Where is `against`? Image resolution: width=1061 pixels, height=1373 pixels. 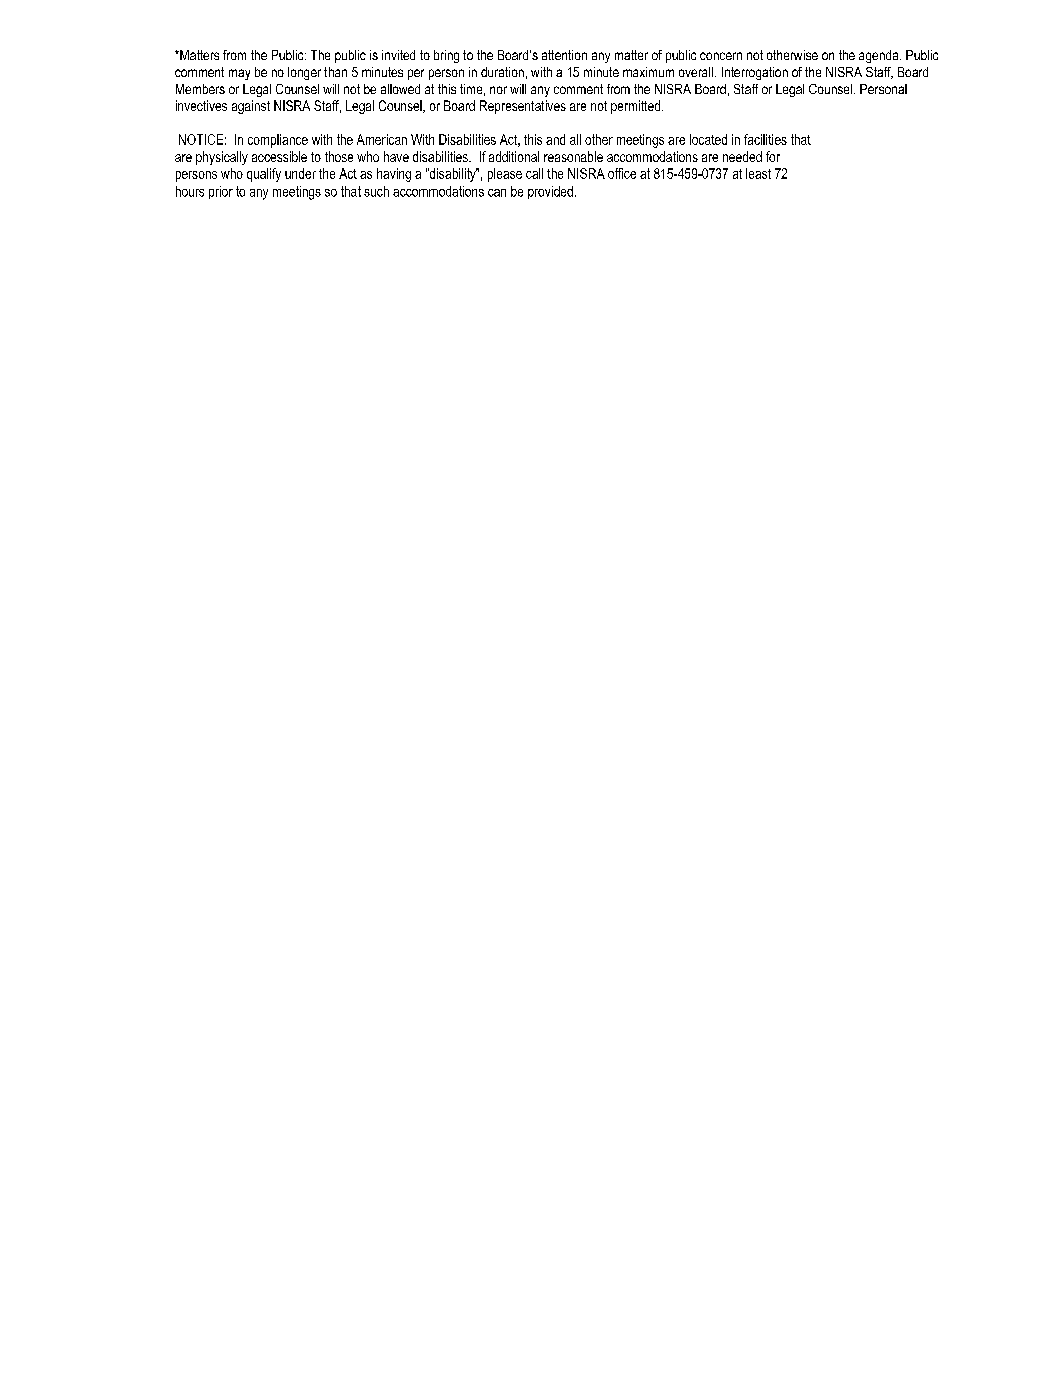 against is located at coordinates (251, 107).
